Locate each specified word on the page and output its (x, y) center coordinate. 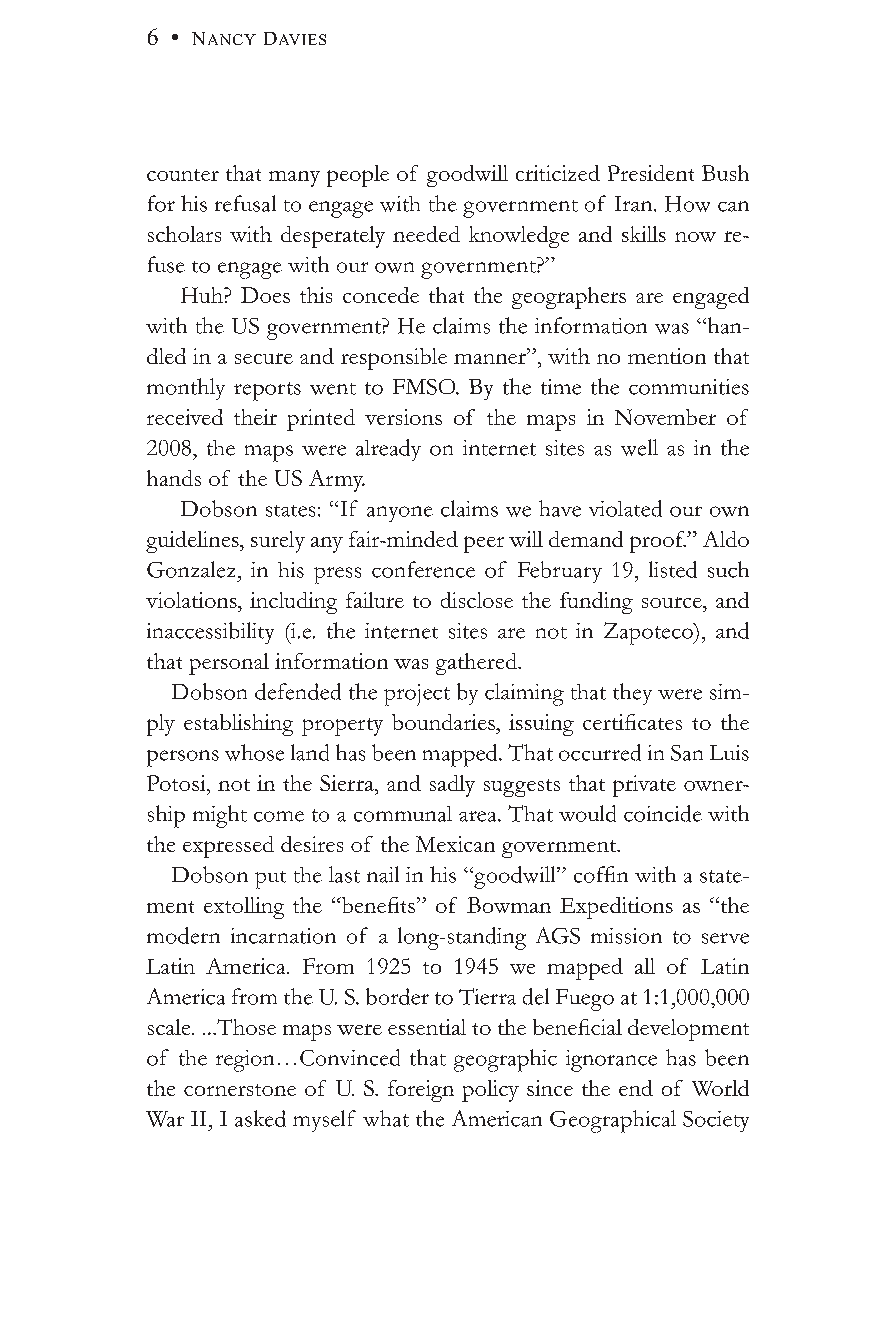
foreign (421, 1091)
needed (426, 234)
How (687, 204)
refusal (245, 203)
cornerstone (240, 1090)
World (720, 1088)
